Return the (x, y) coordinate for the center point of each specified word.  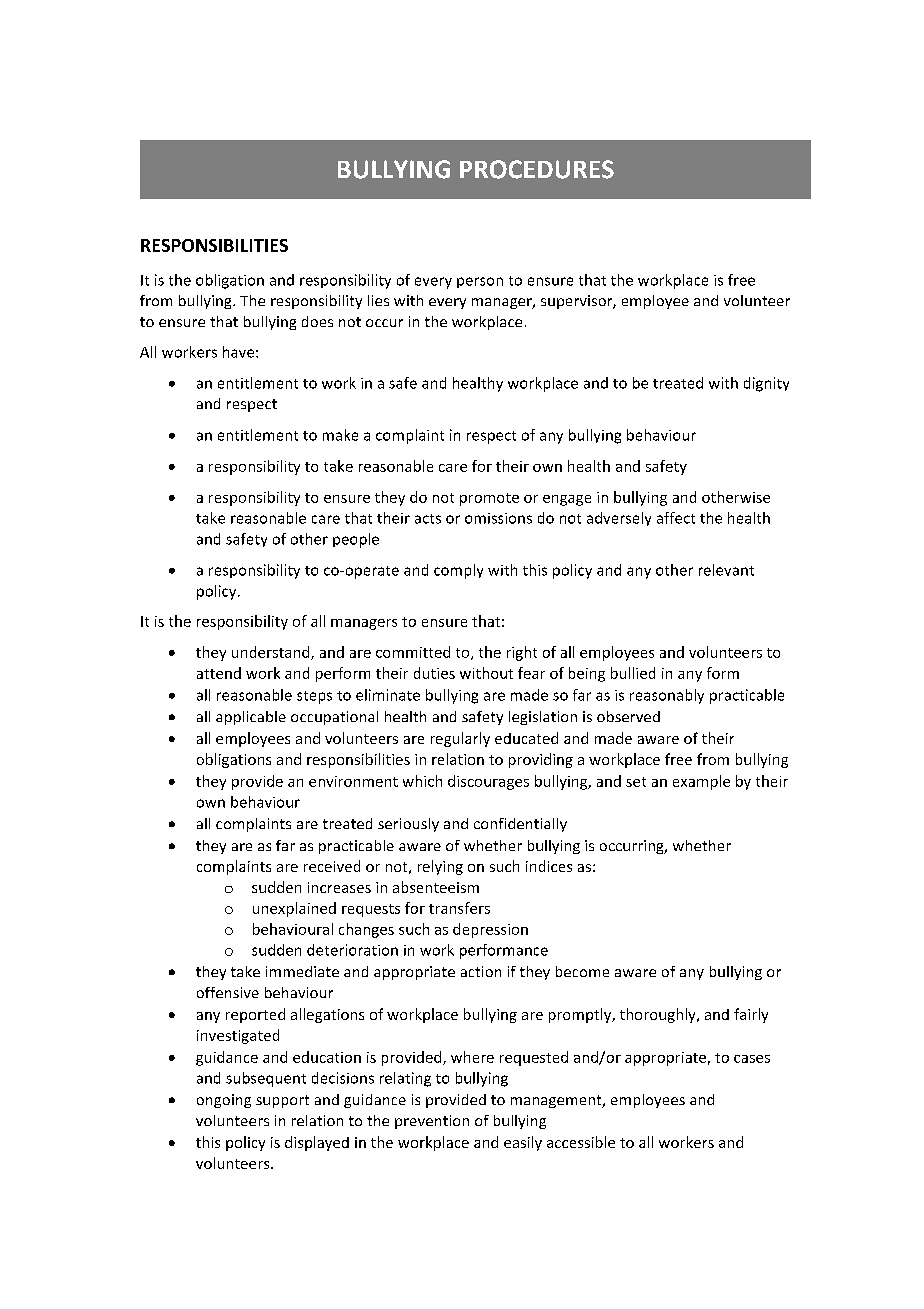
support (282, 1101)
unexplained (294, 909)
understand (272, 653)
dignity (766, 384)
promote (489, 499)
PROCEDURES (537, 169)
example (701, 782)
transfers (459, 908)
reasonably (667, 696)
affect (676, 518)
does (317, 321)
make (340, 435)
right (522, 653)
